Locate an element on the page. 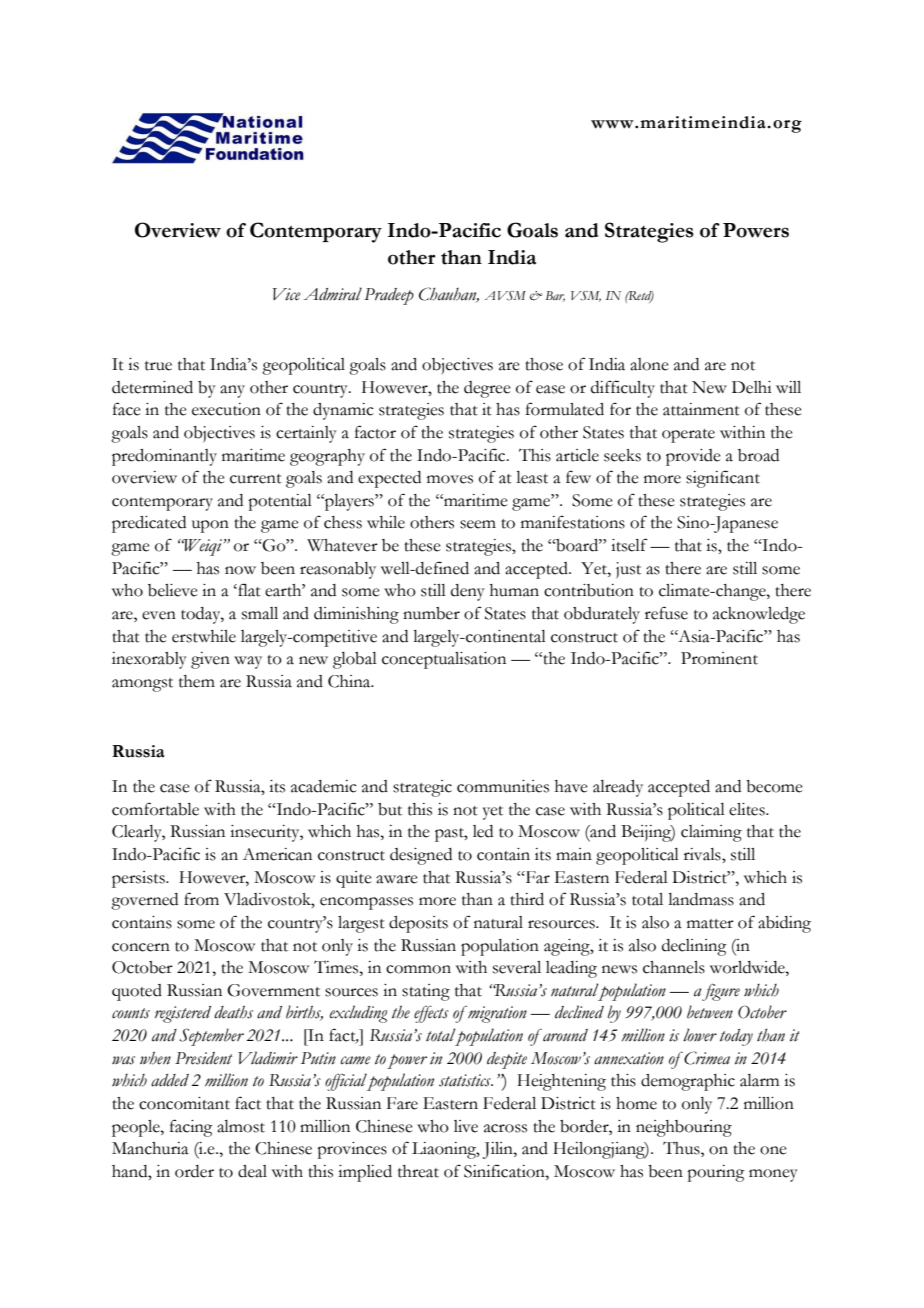  designed is located at coordinates (421, 856).
